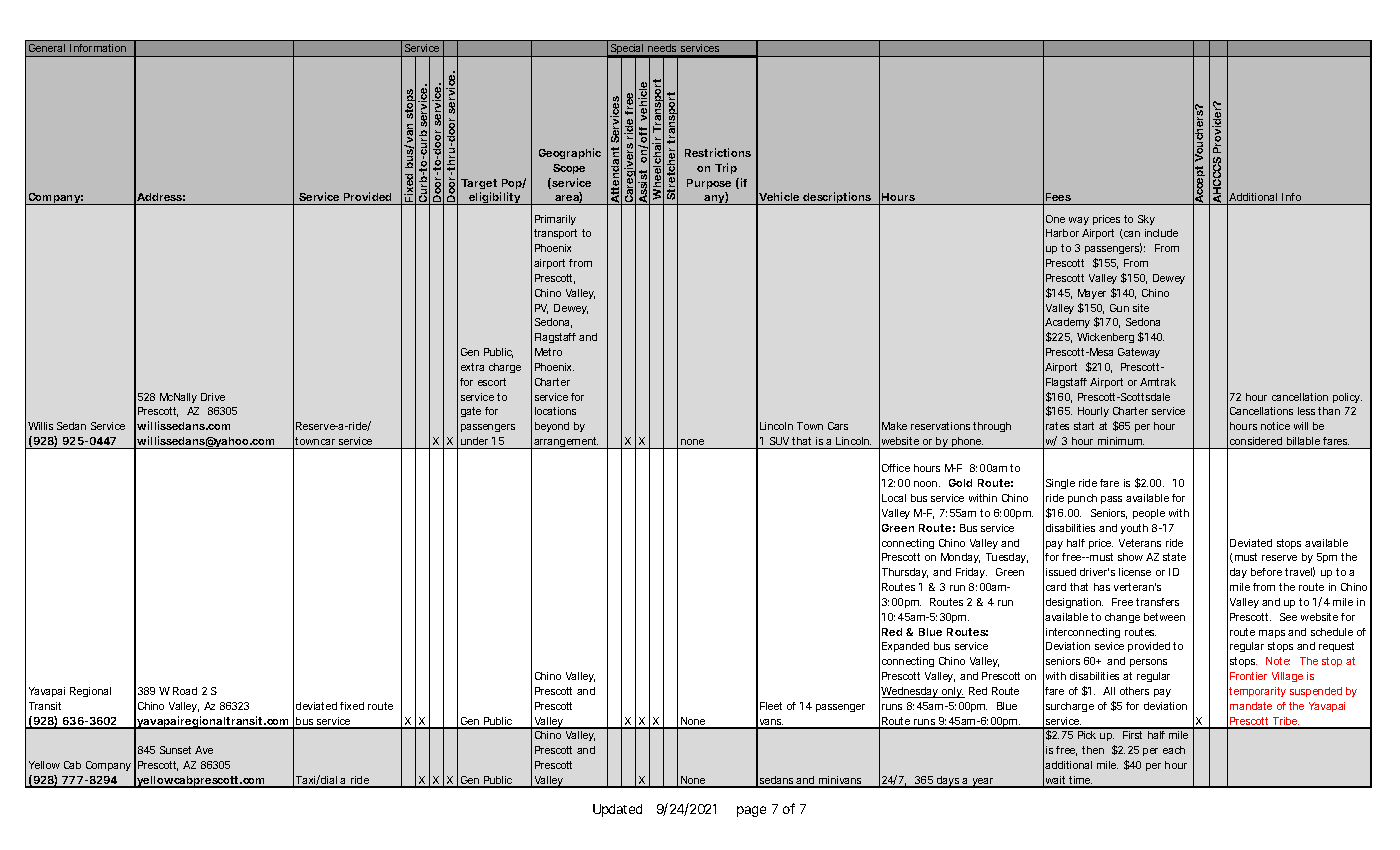  Describe the element at coordinates (474, 441) in the page. I see `under` at that location.
